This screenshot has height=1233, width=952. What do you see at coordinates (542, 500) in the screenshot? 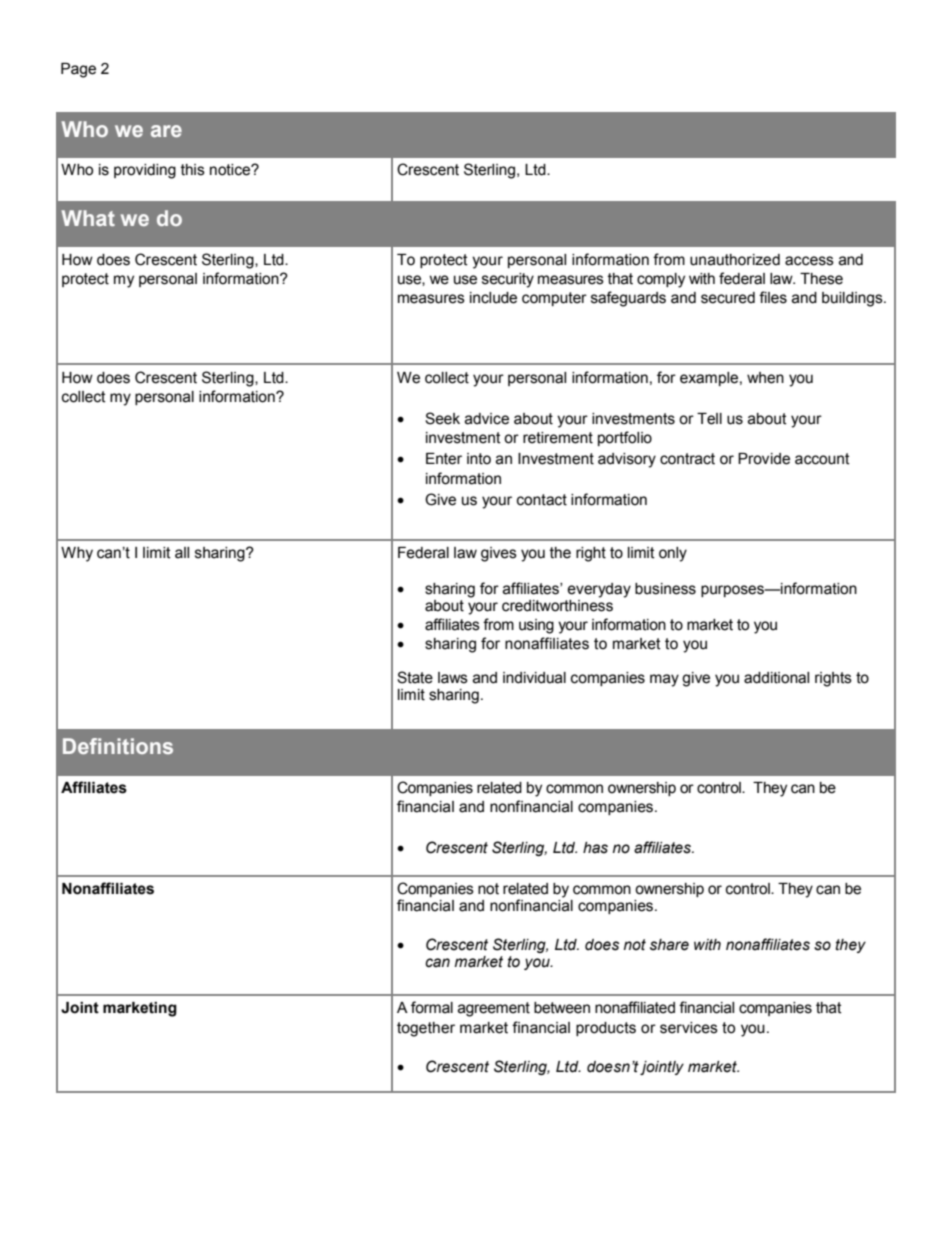
I see `contact` at bounding box center [542, 500].
